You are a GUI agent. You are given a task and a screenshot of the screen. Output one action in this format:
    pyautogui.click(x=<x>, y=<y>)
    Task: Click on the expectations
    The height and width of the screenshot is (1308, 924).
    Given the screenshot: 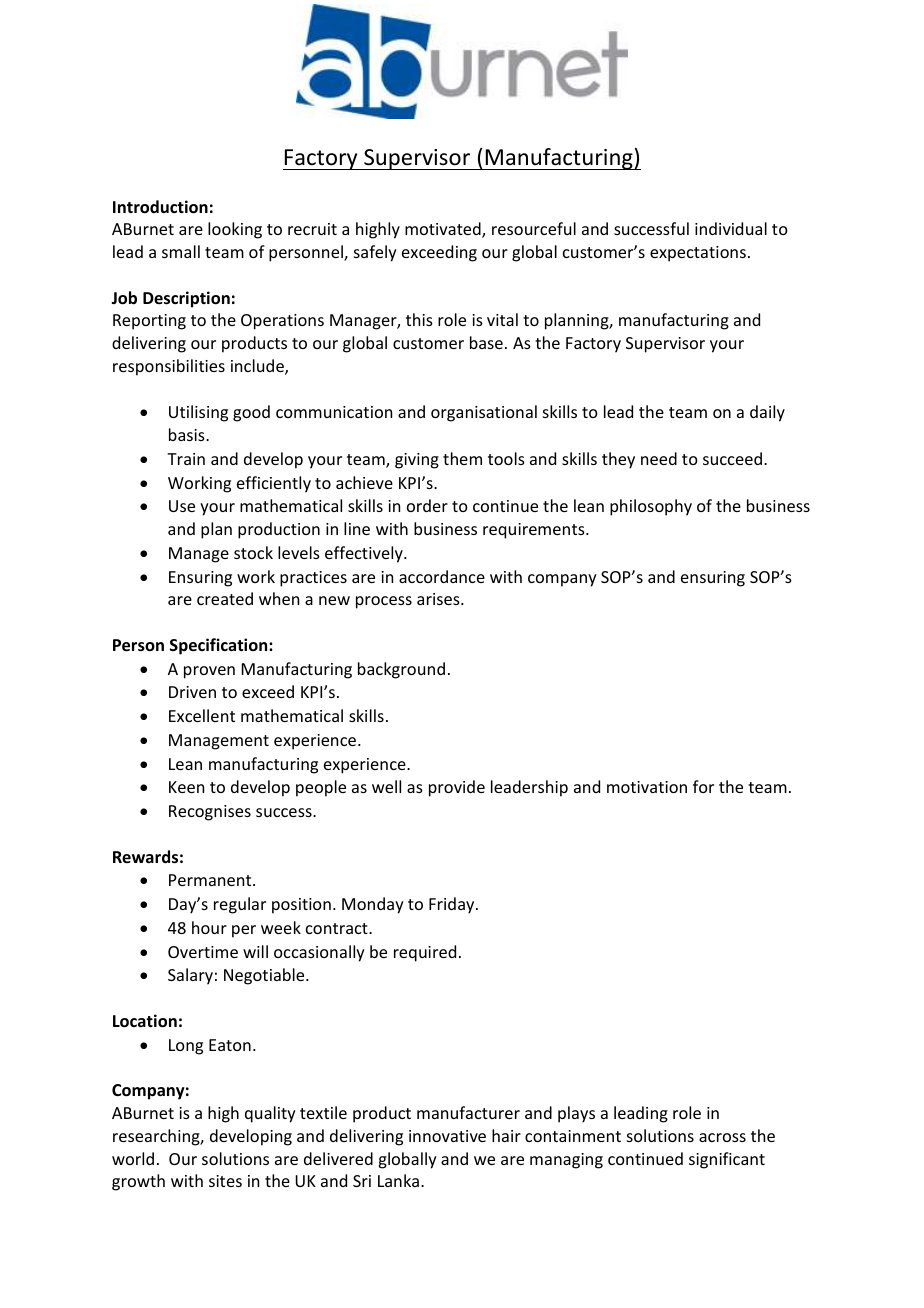 What is the action you would take?
    pyautogui.click(x=698, y=254)
